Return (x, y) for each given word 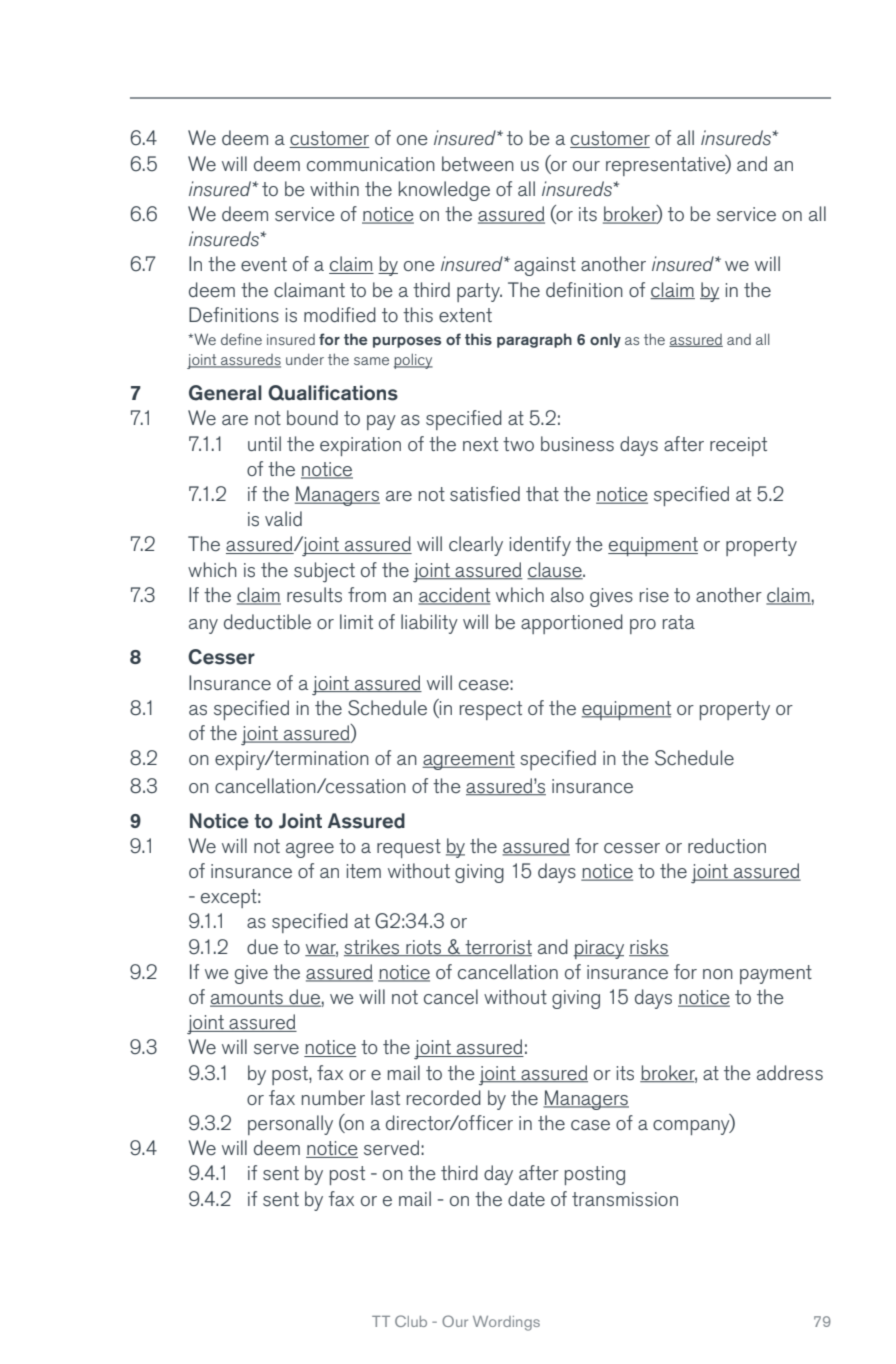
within (334, 188)
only (605, 340)
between (478, 163)
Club (411, 1321)
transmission (625, 1199)
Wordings (506, 1323)
